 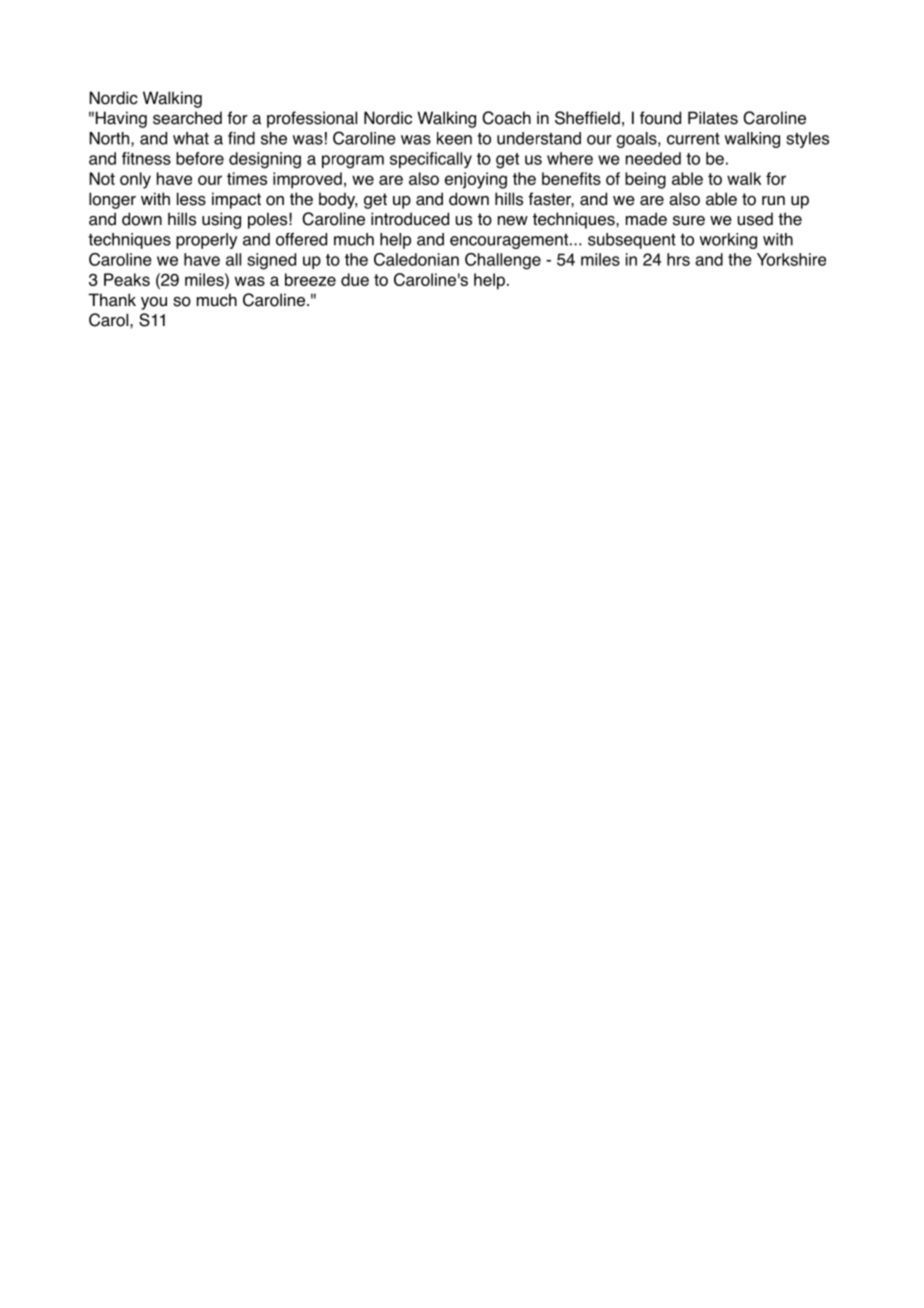 What do you see at coordinates (206, 241) in the document?
I see `properly` at bounding box center [206, 241].
